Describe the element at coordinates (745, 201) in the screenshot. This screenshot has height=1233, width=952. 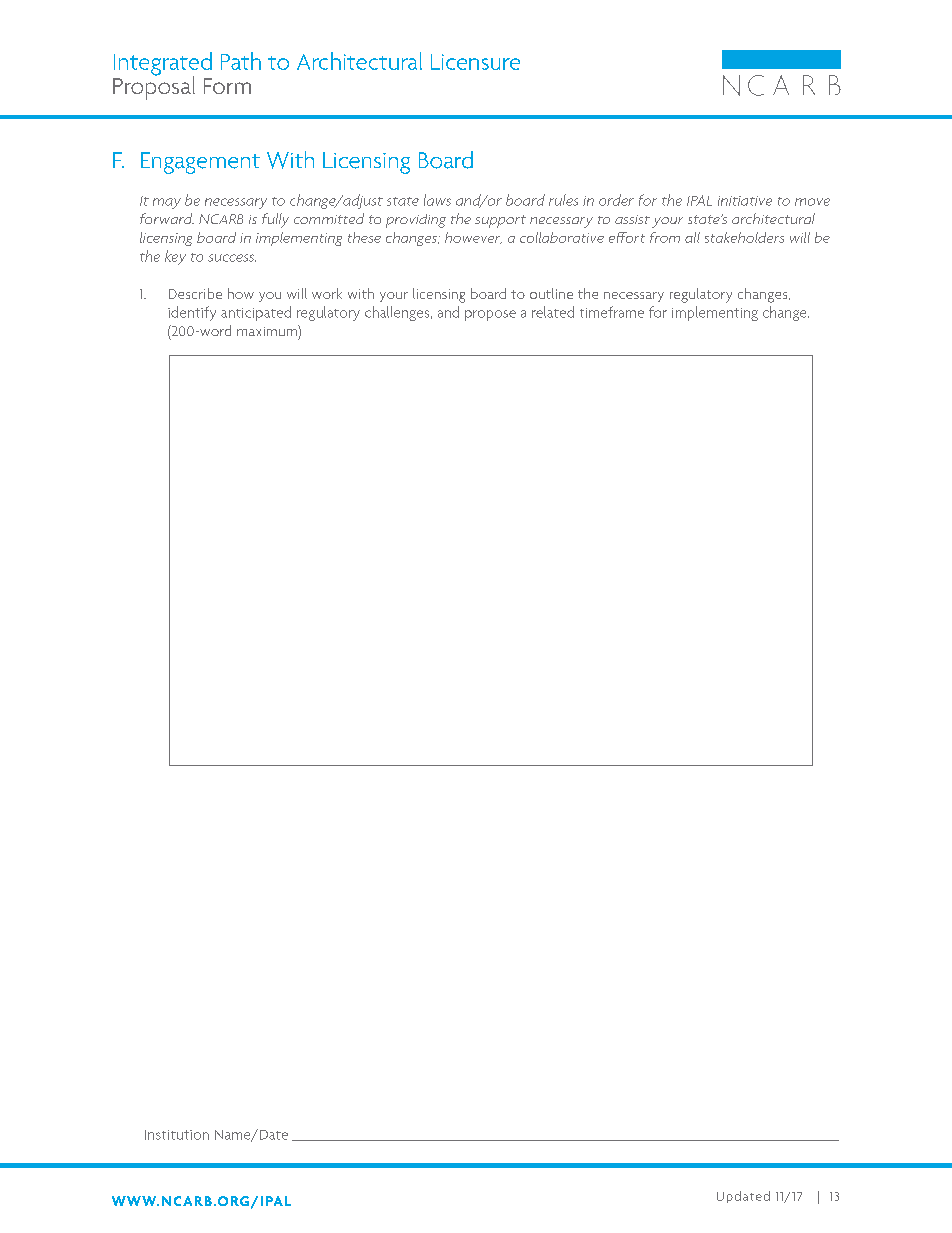
I see `initiative` at that location.
